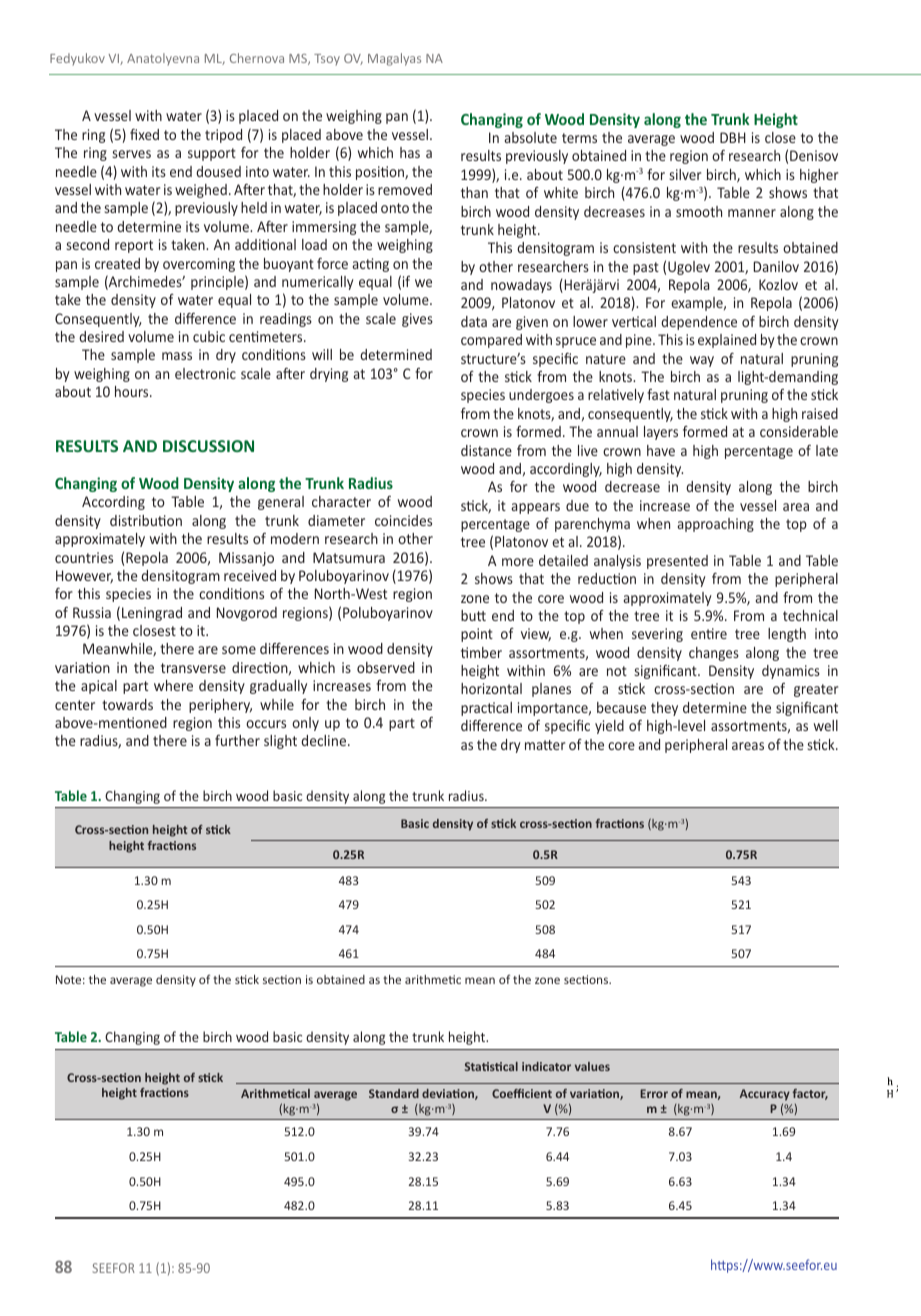 The width and height of the screenshot is (921, 1316). Describe the element at coordinates (394, 1093) in the screenshot. I see `Standard` at that location.
